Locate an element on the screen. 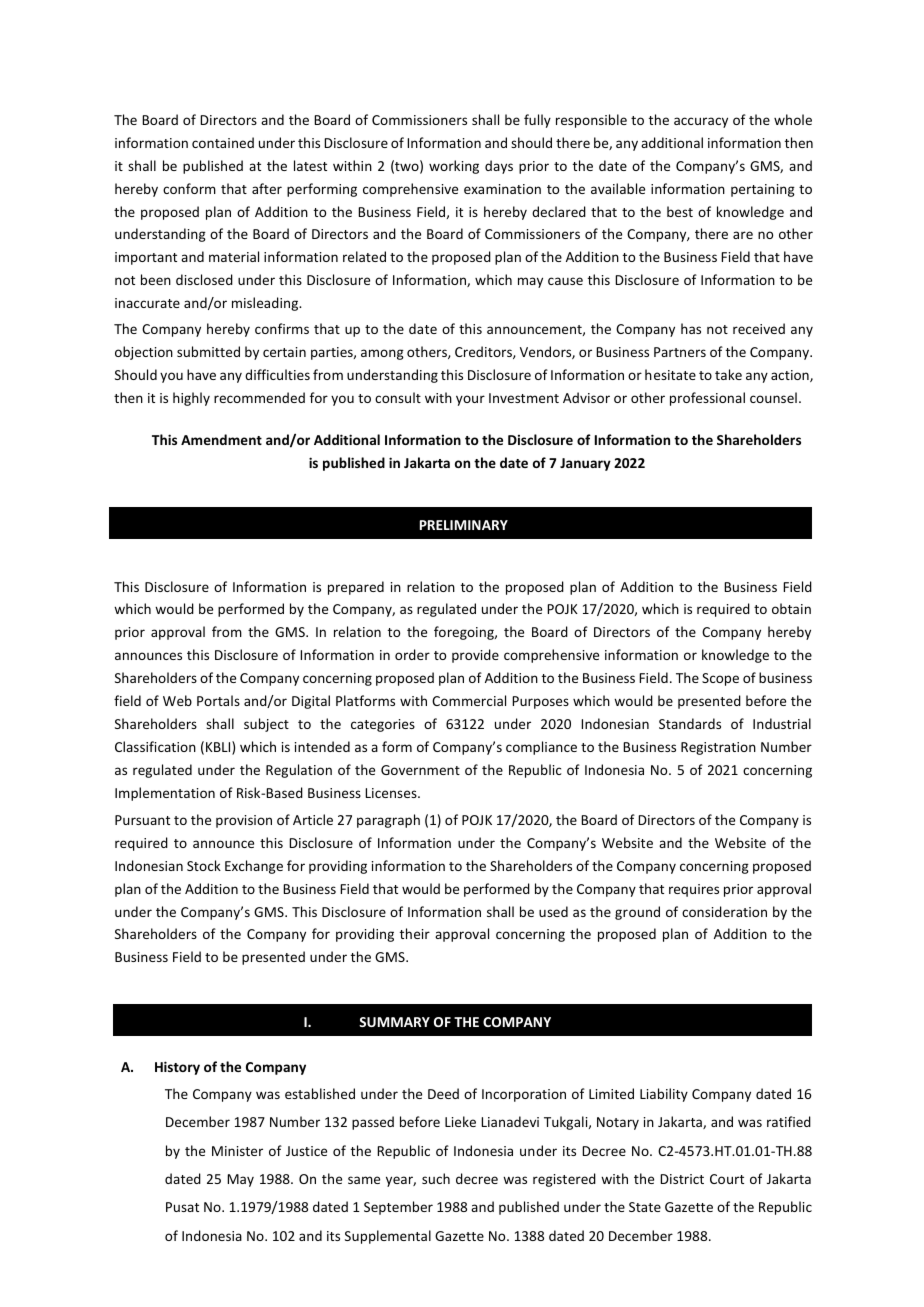 This screenshot has height=1307, width=924. Amendment is located at coordinates (221, 439).
